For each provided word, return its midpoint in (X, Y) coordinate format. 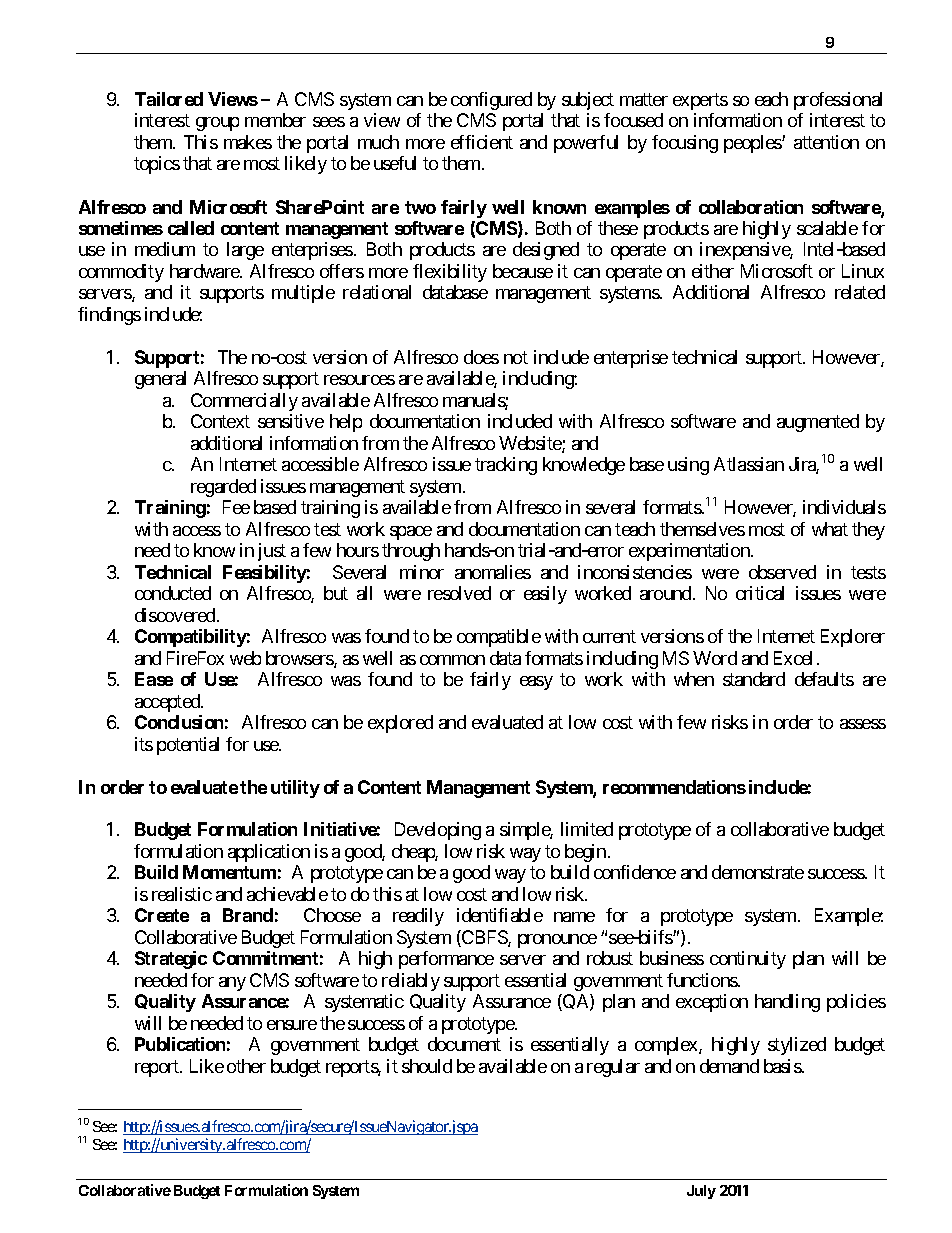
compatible (499, 638)
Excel (793, 658)
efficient (482, 142)
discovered (175, 615)
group (217, 124)
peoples (753, 144)
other (246, 1066)
